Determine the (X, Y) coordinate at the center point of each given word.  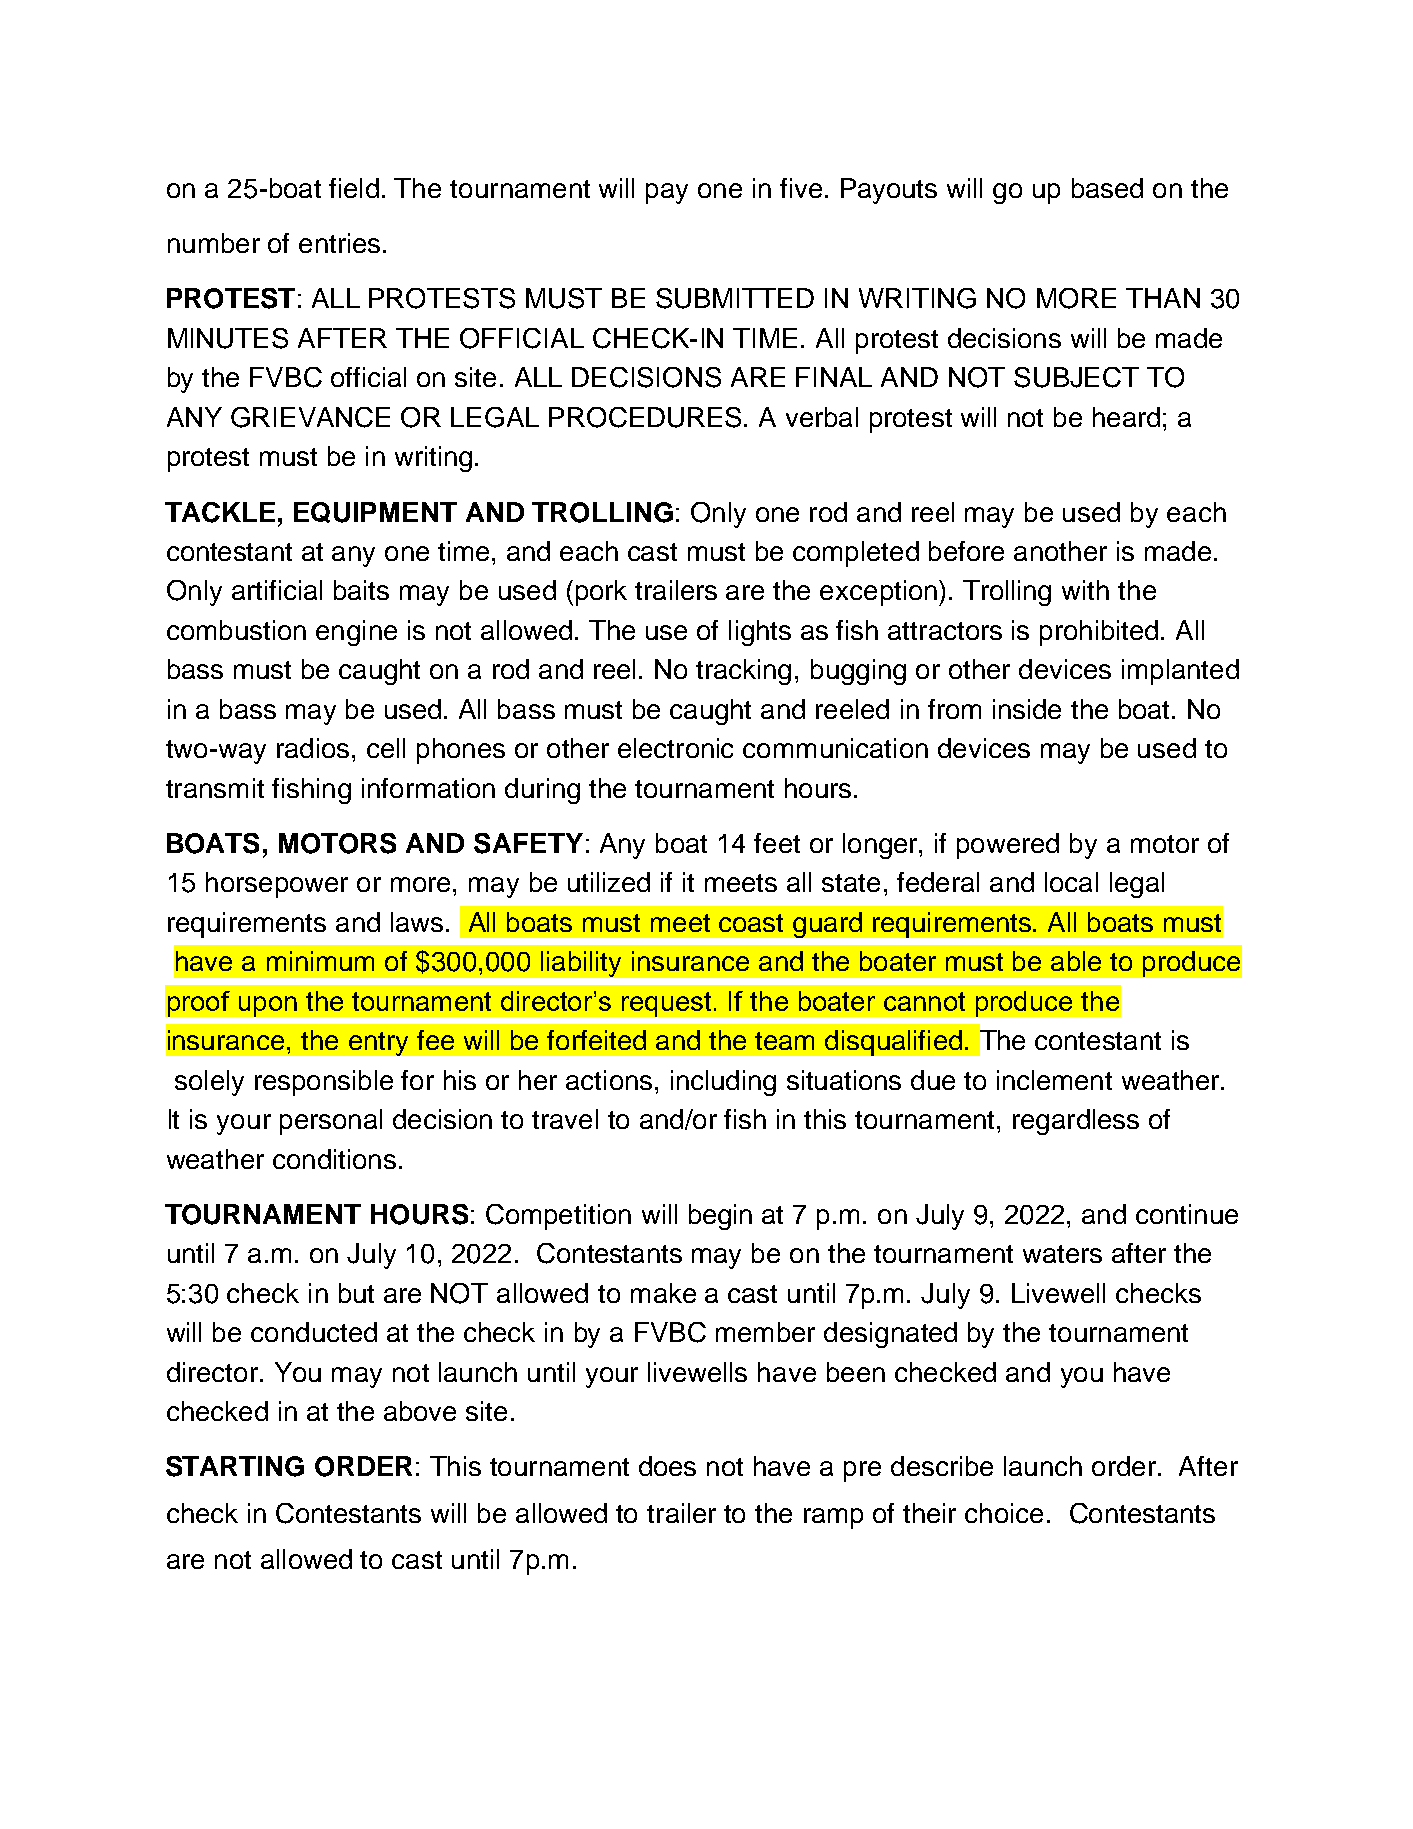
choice (1004, 1513)
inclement (1054, 1080)
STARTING (235, 1466)
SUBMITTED (735, 298)
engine (356, 633)
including (723, 1083)
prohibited (1099, 633)
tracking (743, 672)
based (1107, 188)
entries (339, 243)
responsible (324, 1083)
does (667, 1466)
